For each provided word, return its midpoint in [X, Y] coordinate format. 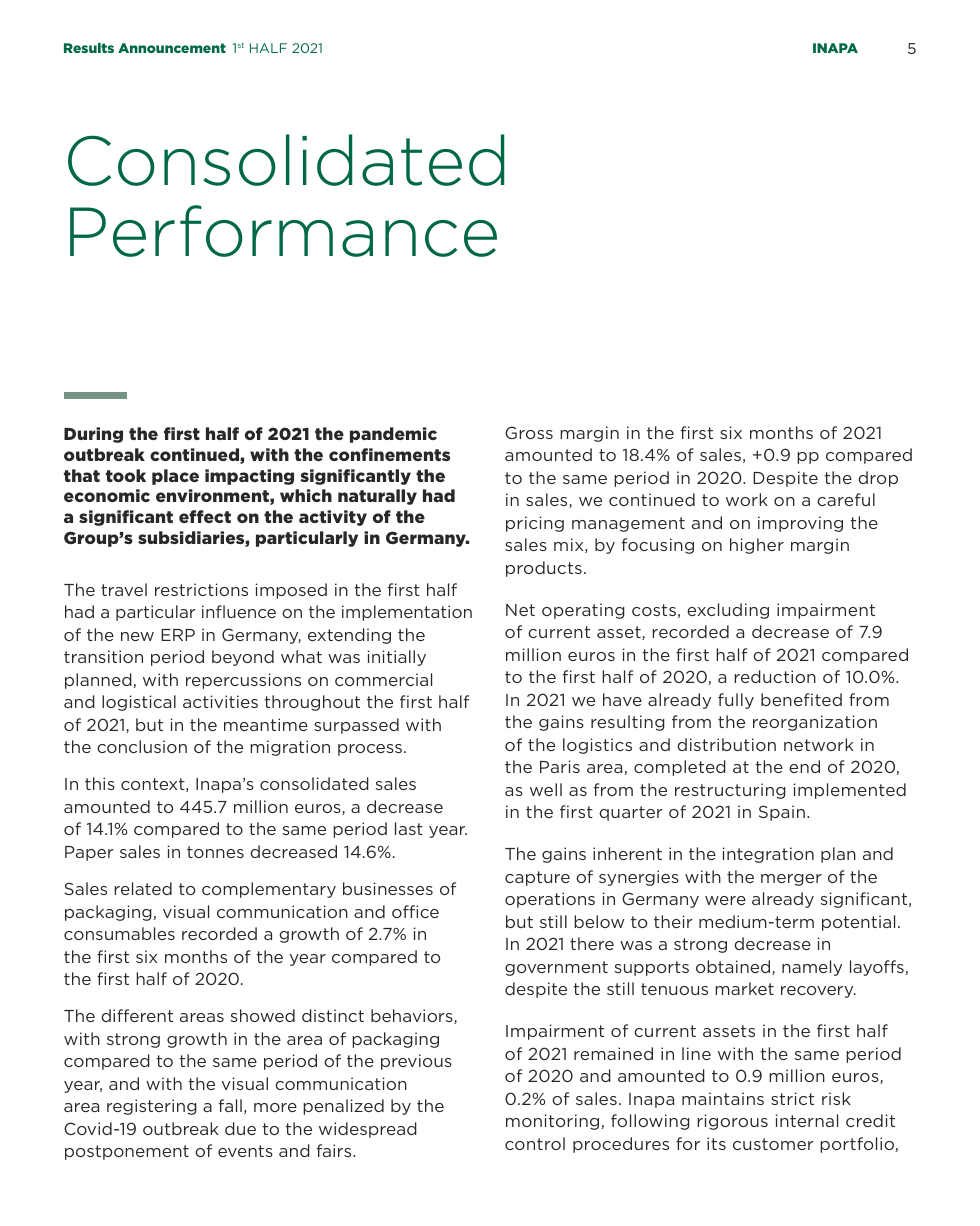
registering [152, 1107]
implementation [407, 613]
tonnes [215, 852]
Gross [529, 432]
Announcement [172, 48]
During [93, 435]
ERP [178, 635]
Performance [283, 231]
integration [768, 855]
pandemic [393, 435]
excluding [728, 611]
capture [537, 878]
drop [878, 479]
